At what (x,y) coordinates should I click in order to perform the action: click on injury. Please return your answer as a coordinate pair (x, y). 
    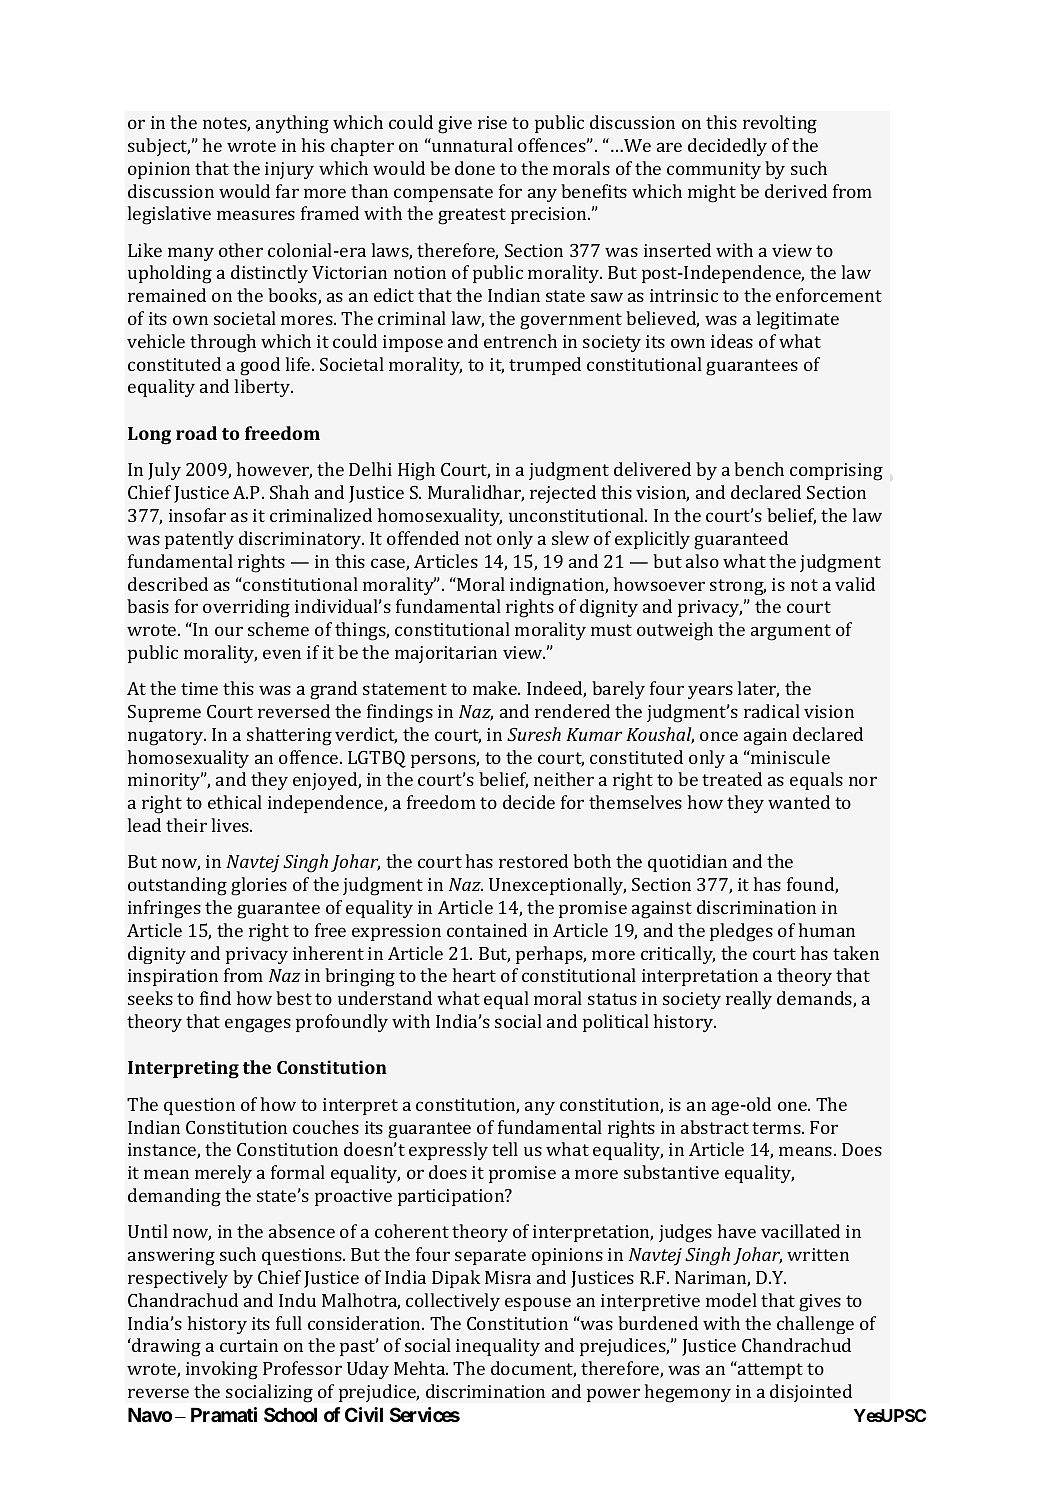
    Looking at the image, I should click on (289, 170).
